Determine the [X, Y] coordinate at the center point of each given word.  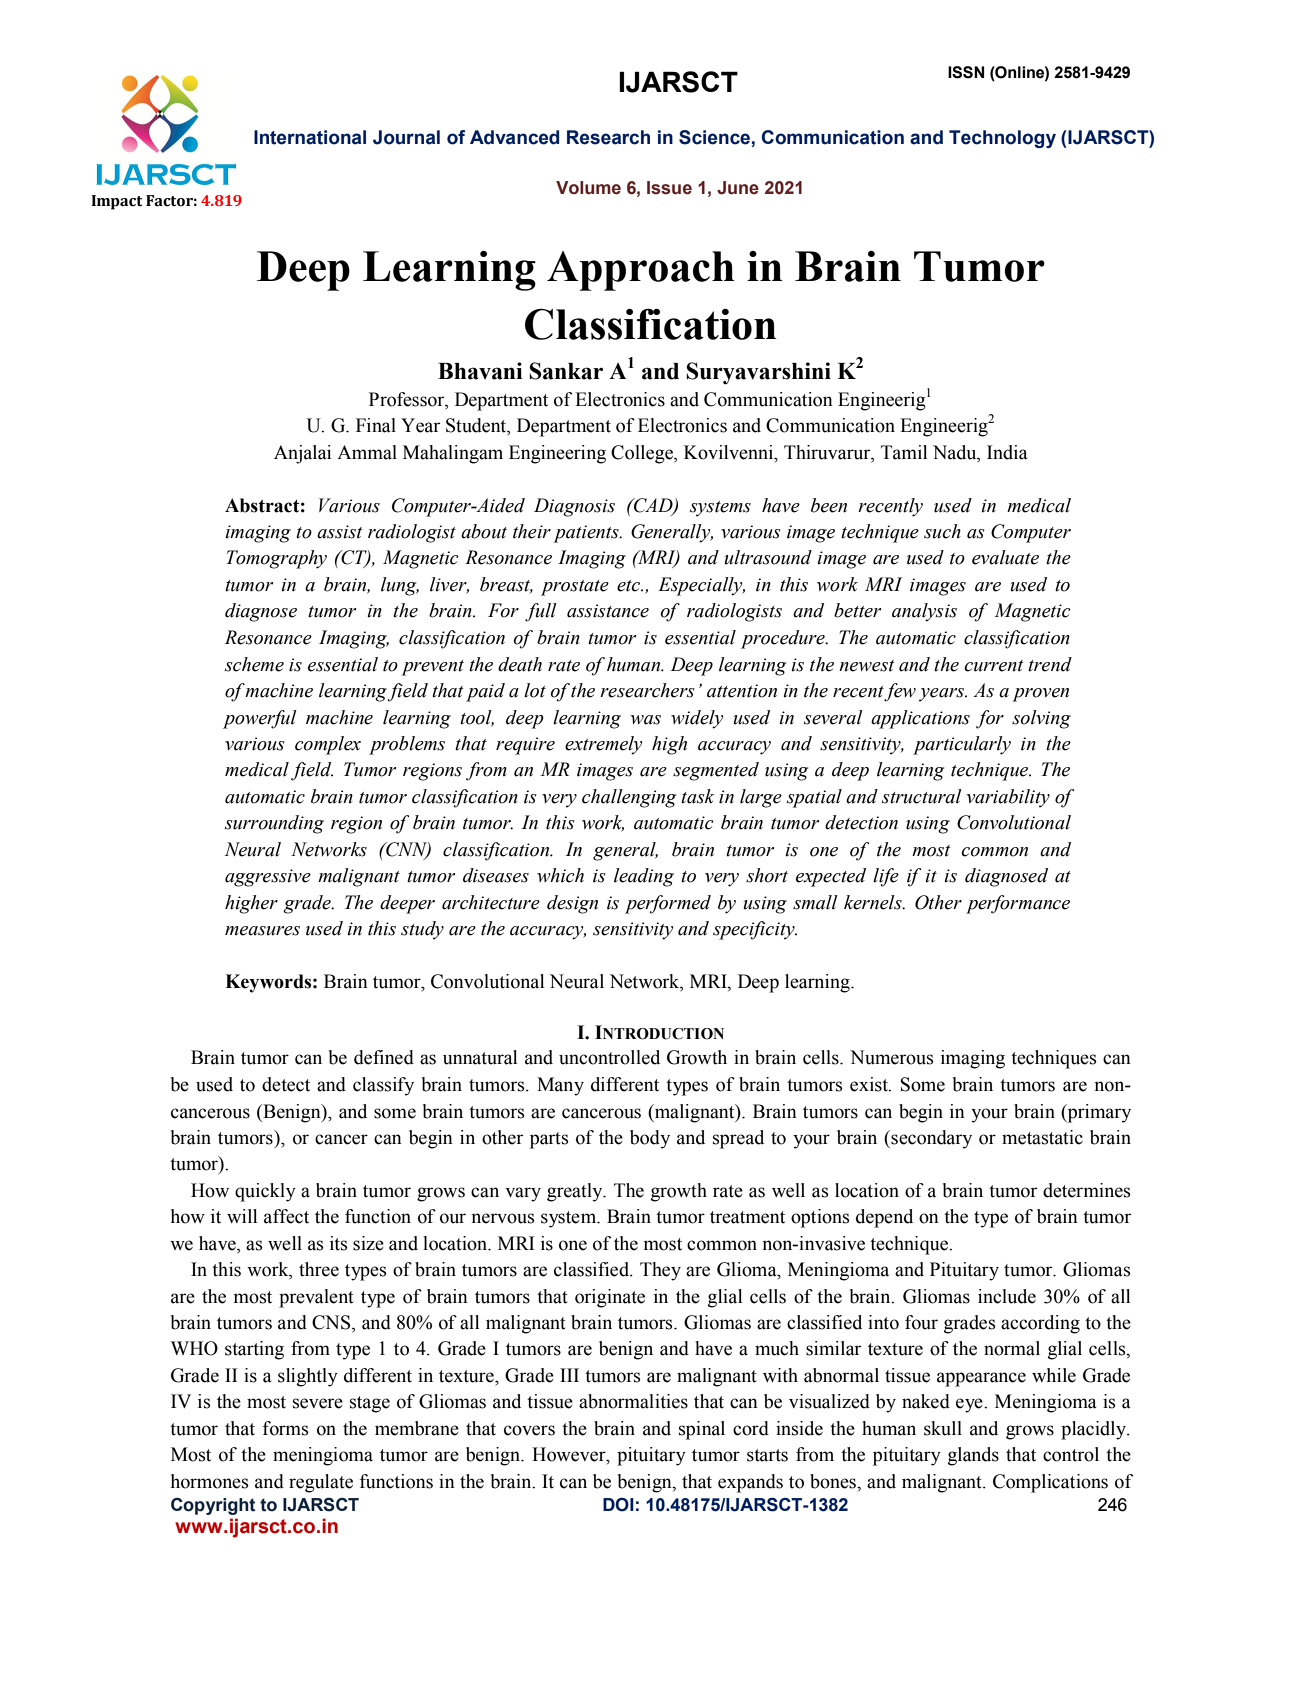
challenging [629, 798]
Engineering [557, 454]
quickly [265, 1192]
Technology [1002, 139]
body [650, 1139]
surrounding [274, 824]
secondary [930, 1139]
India [1007, 452]
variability [1008, 798]
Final [376, 425]
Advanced [514, 137]
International [310, 137]
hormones [209, 1481]
